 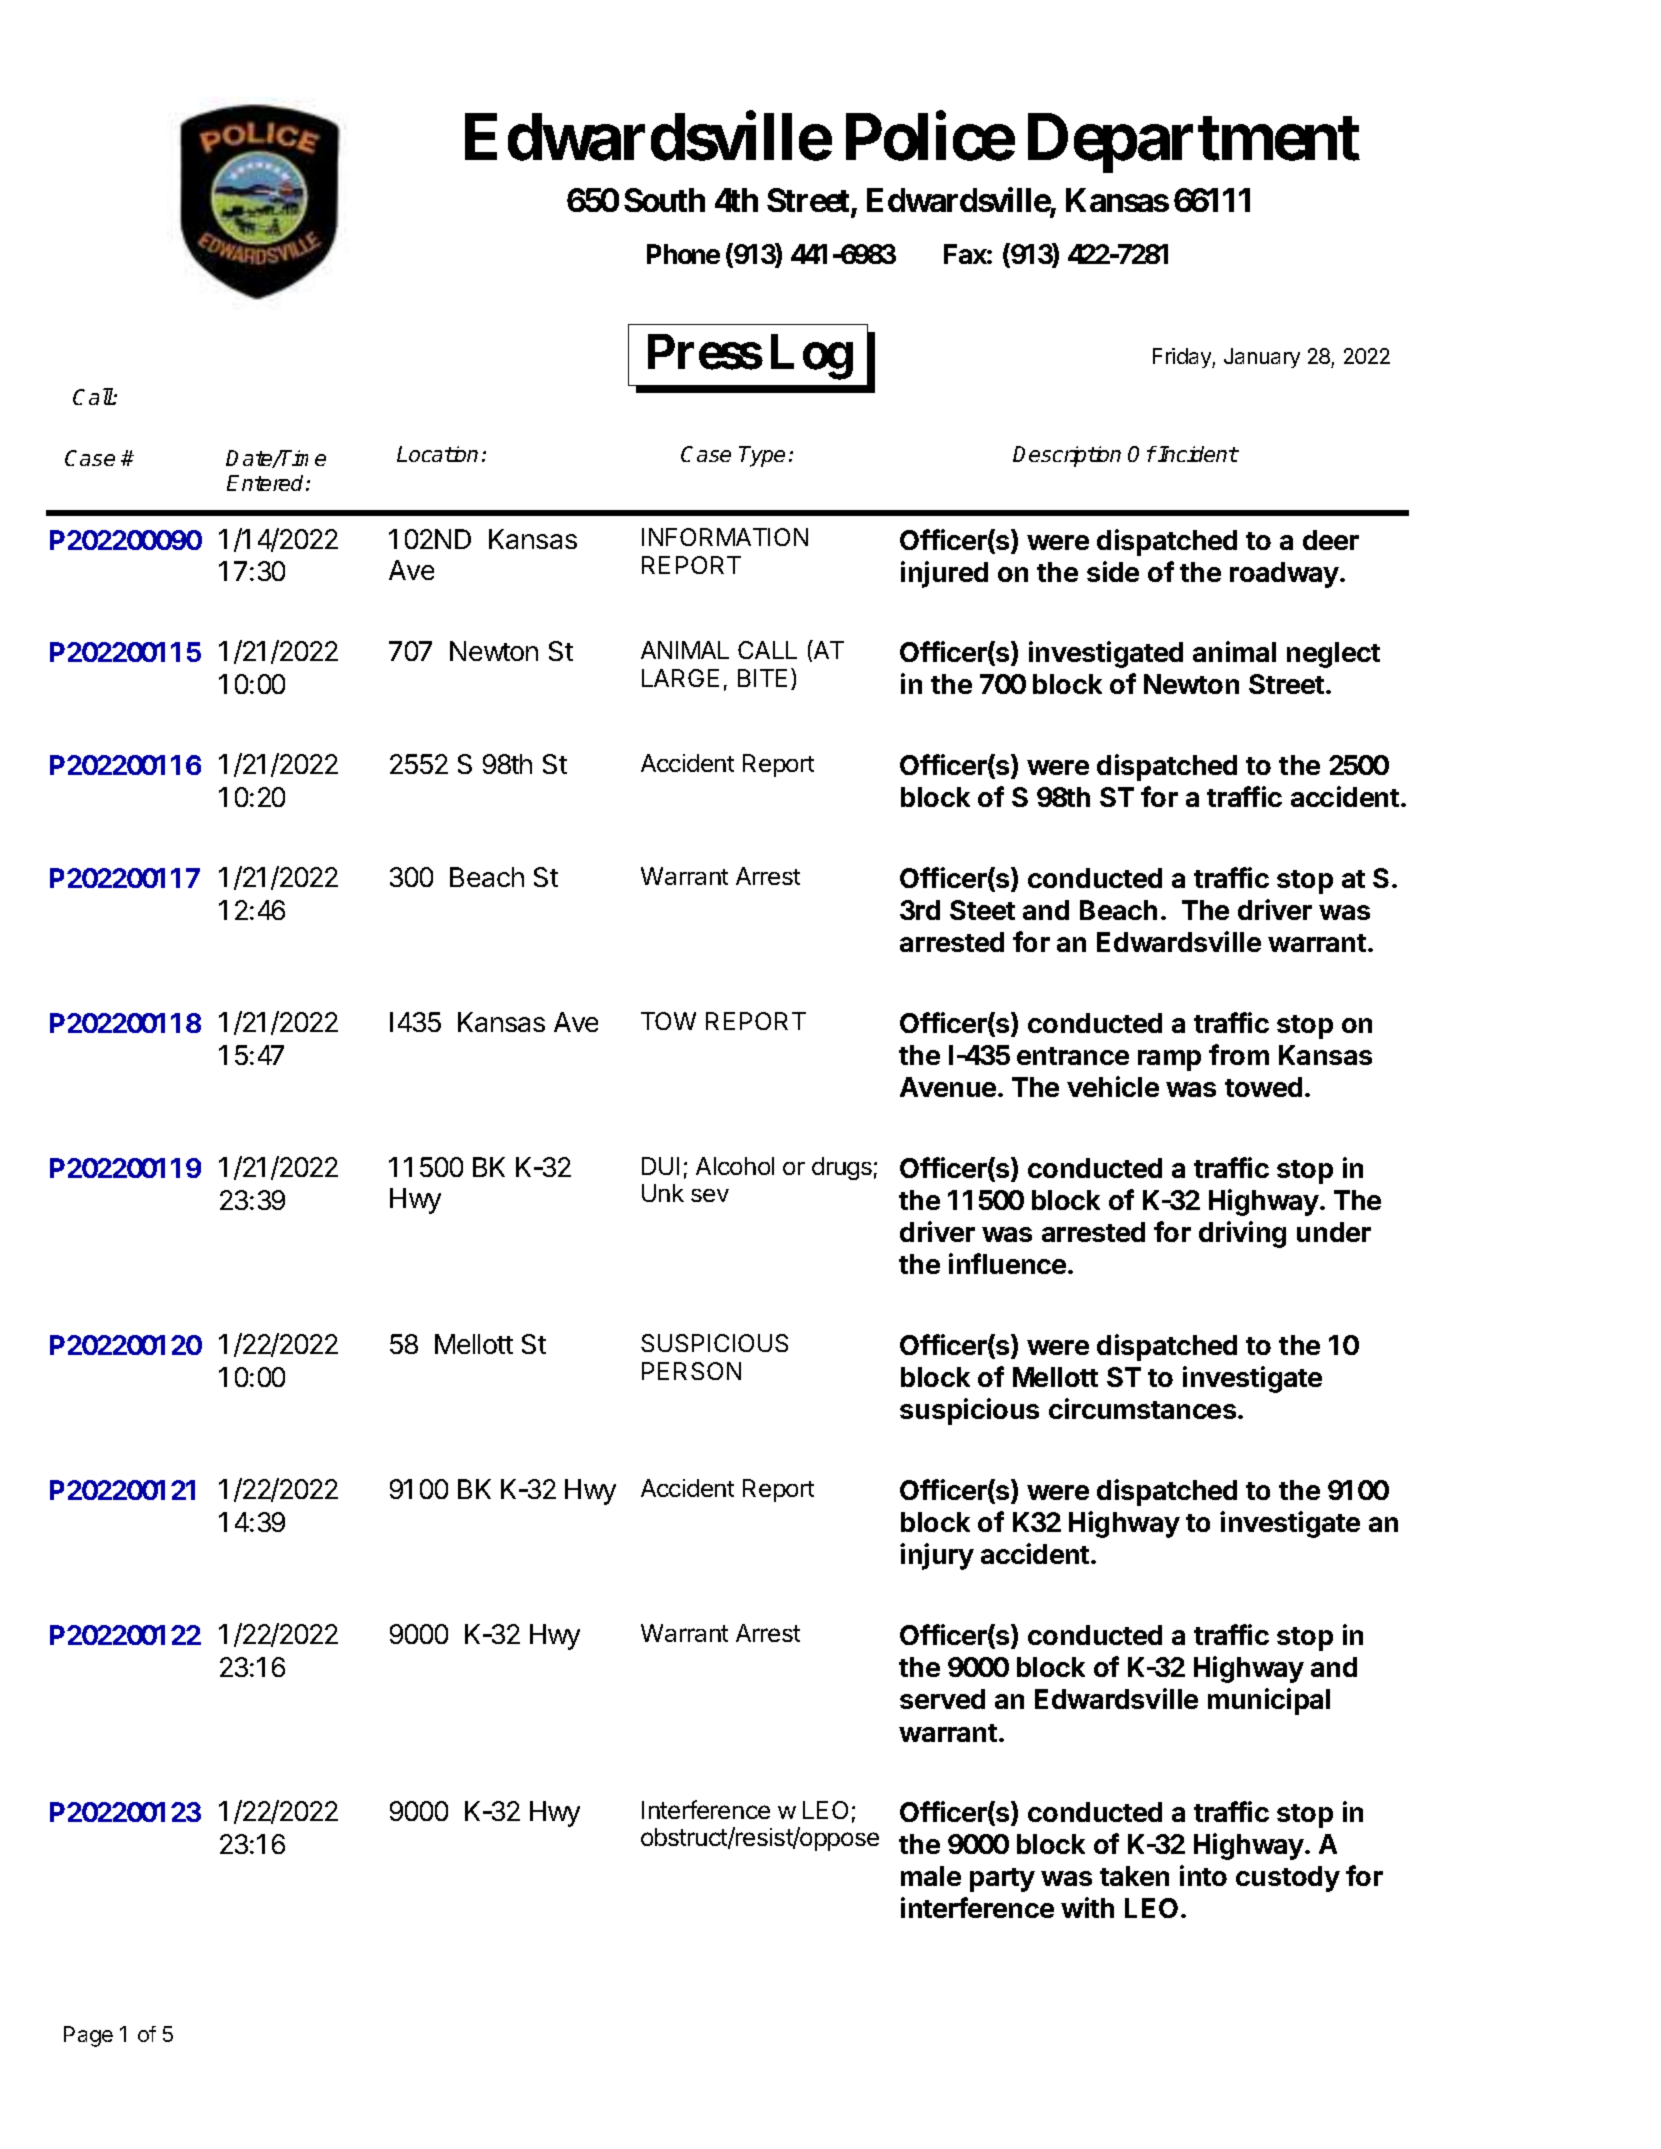 I want to click on circumstances, so click(x=1144, y=1408).
